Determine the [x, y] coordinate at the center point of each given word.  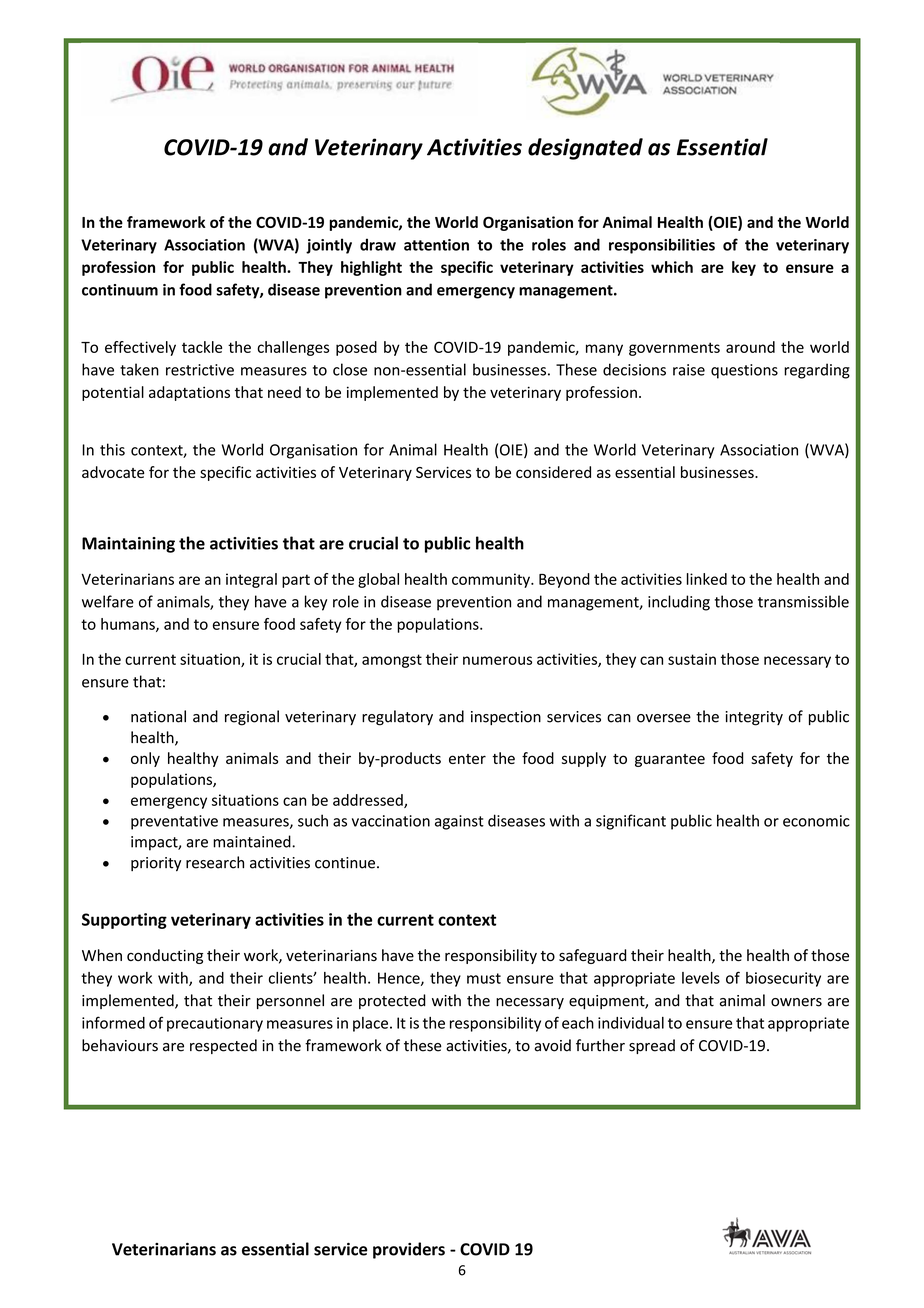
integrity [754, 718]
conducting [165, 956]
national [158, 716]
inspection [506, 718]
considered [553, 472]
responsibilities [662, 246]
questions [744, 371]
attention [436, 245]
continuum [120, 290]
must [484, 978]
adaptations [189, 393]
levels [701, 978]
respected [223, 1046]
